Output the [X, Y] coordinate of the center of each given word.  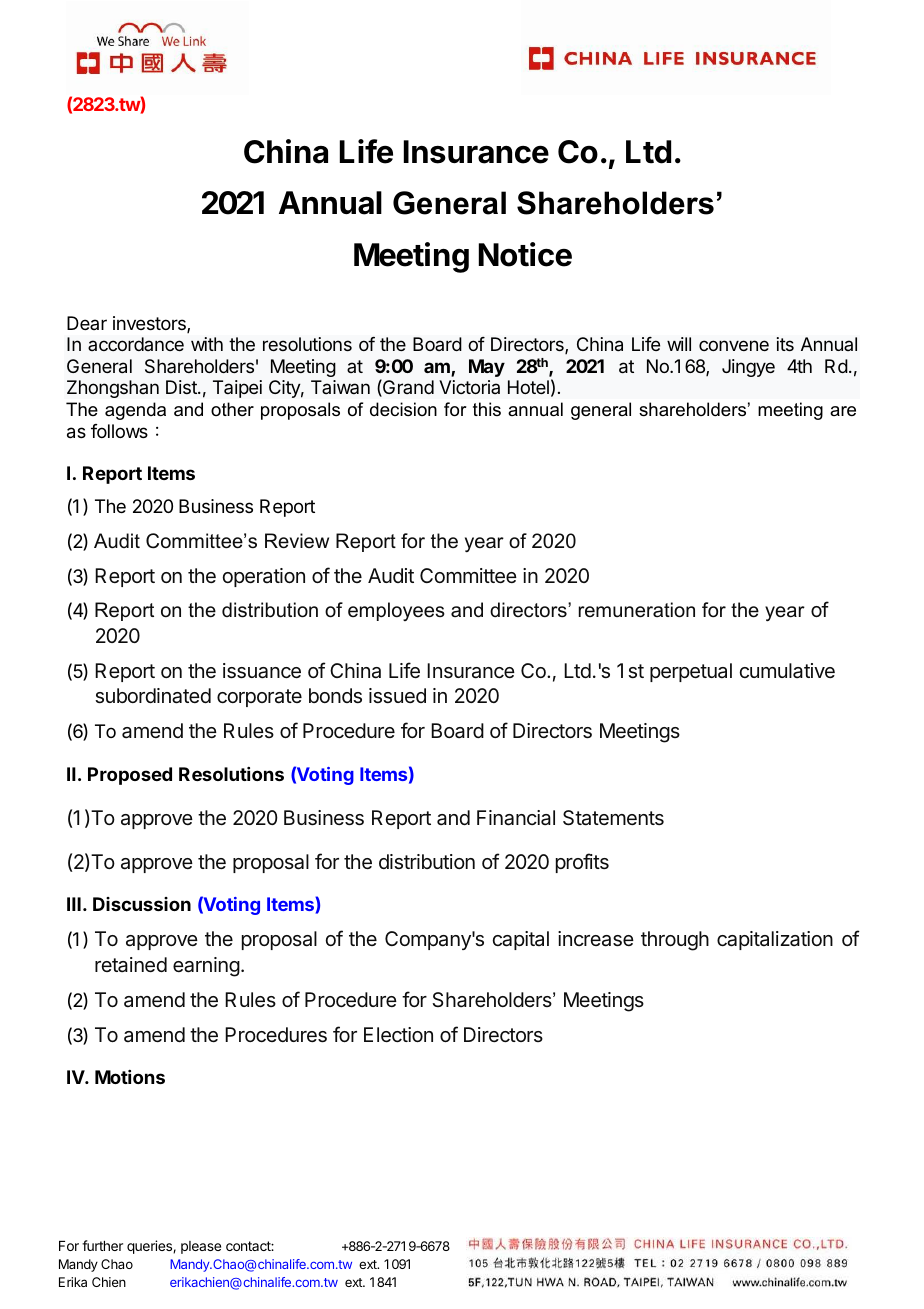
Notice [525, 254]
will [679, 344]
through [675, 941]
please [201, 1247]
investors [150, 324]
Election [398, 1034]
